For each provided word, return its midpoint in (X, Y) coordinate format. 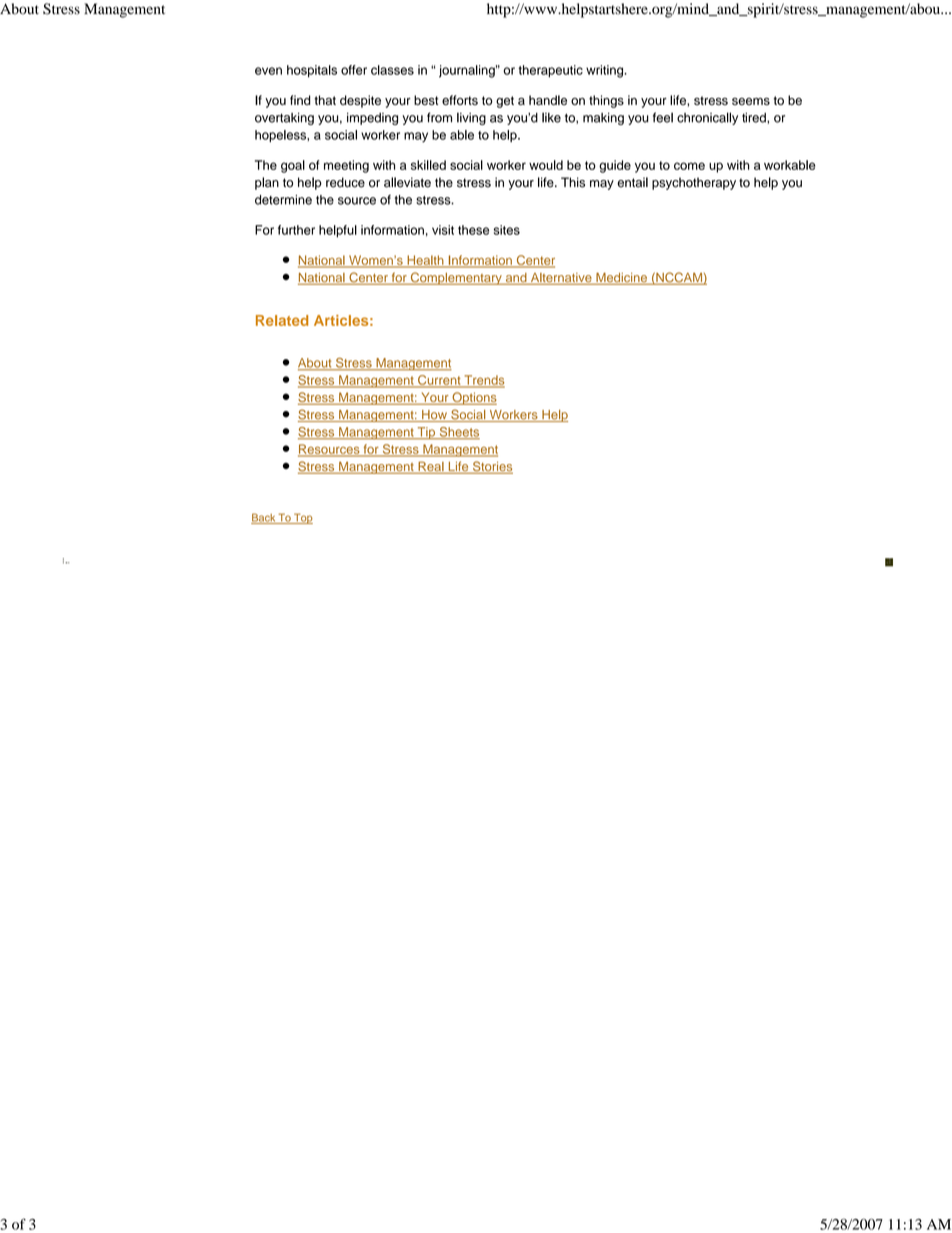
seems (751, 101)
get (505, 102)
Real (431, 467)
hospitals (312, 71)
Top (302, 518)
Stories (491, 467)
